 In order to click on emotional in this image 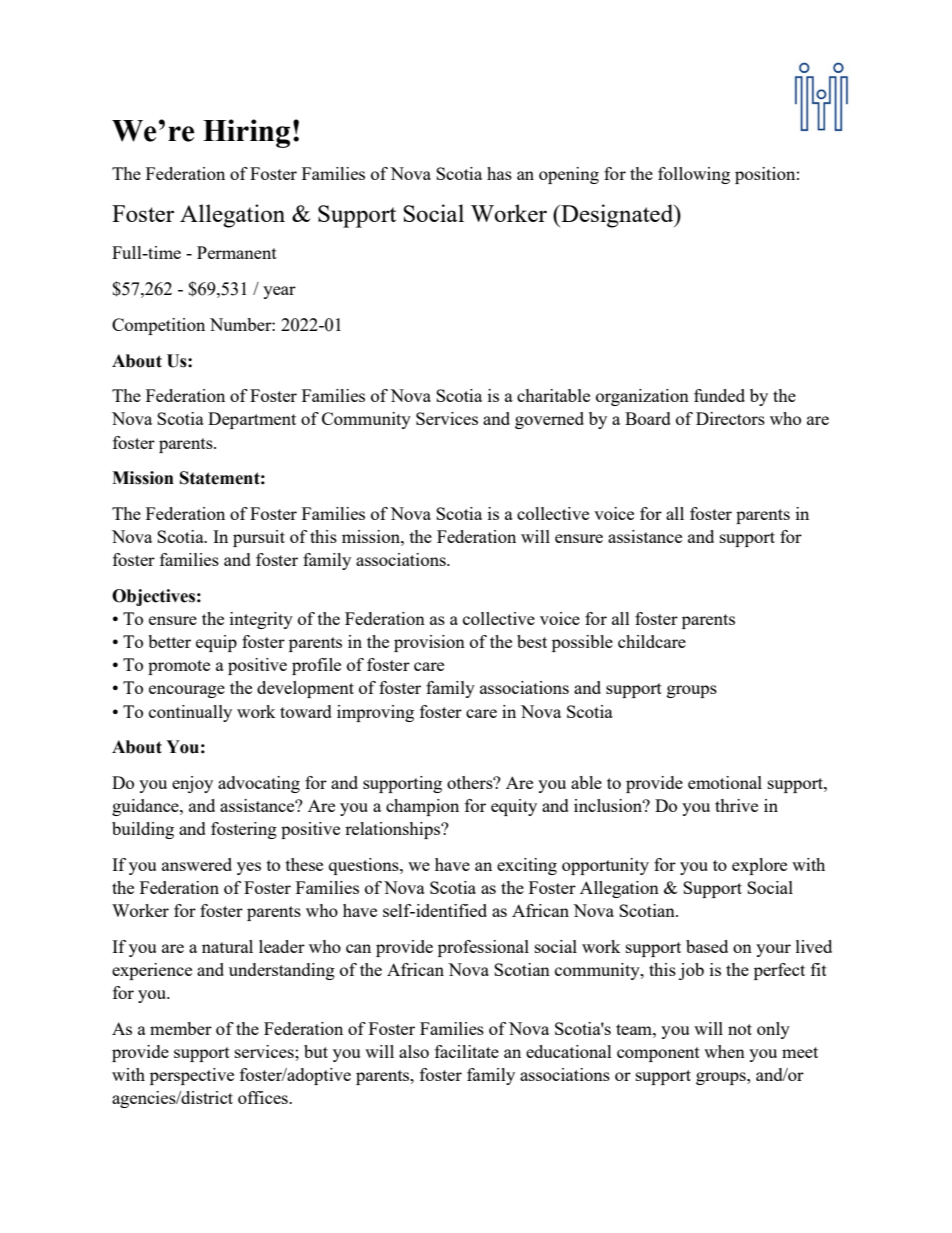, I will do `click(725, 782)`.
